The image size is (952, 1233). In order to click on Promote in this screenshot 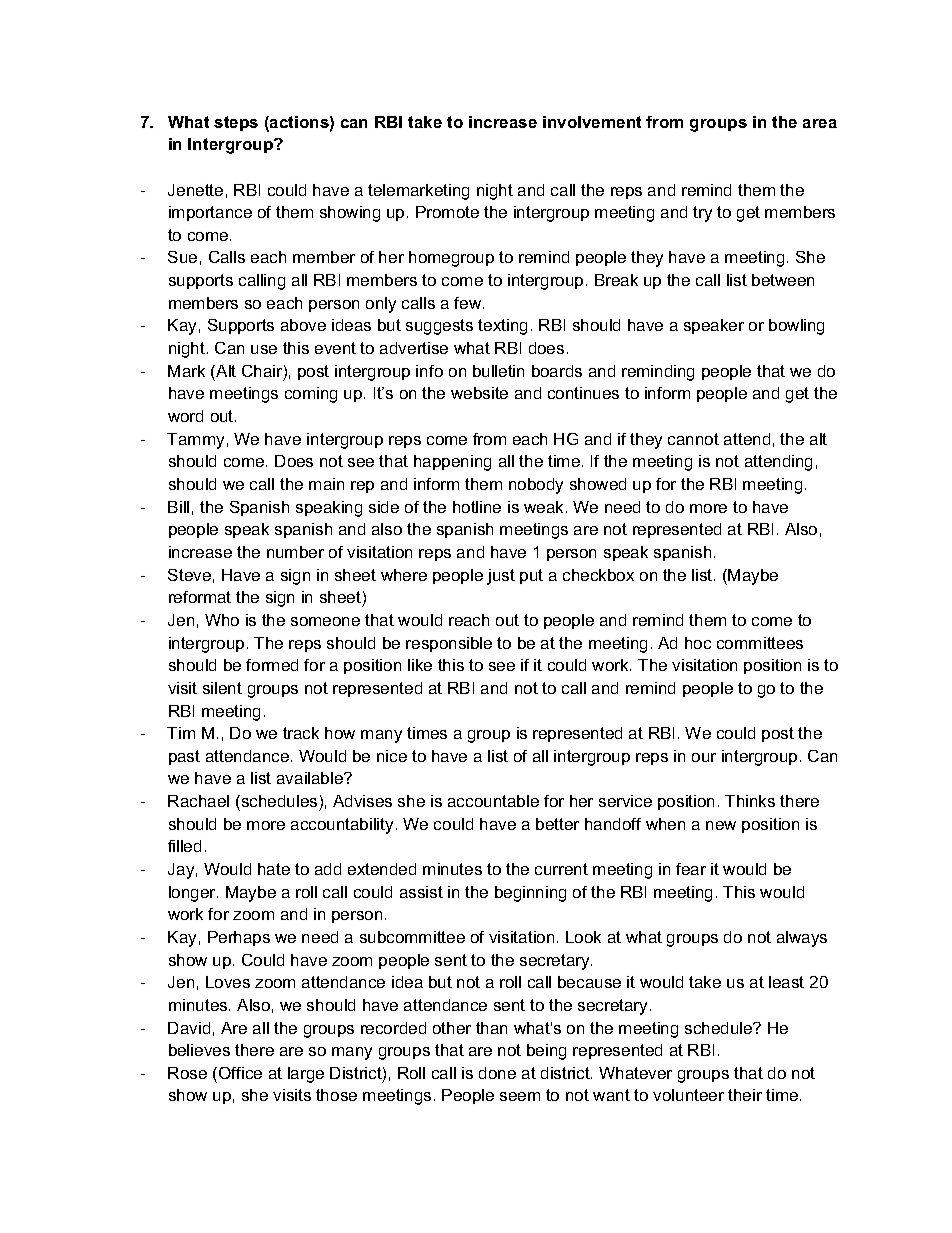, I will do `click(447, 212)`.
